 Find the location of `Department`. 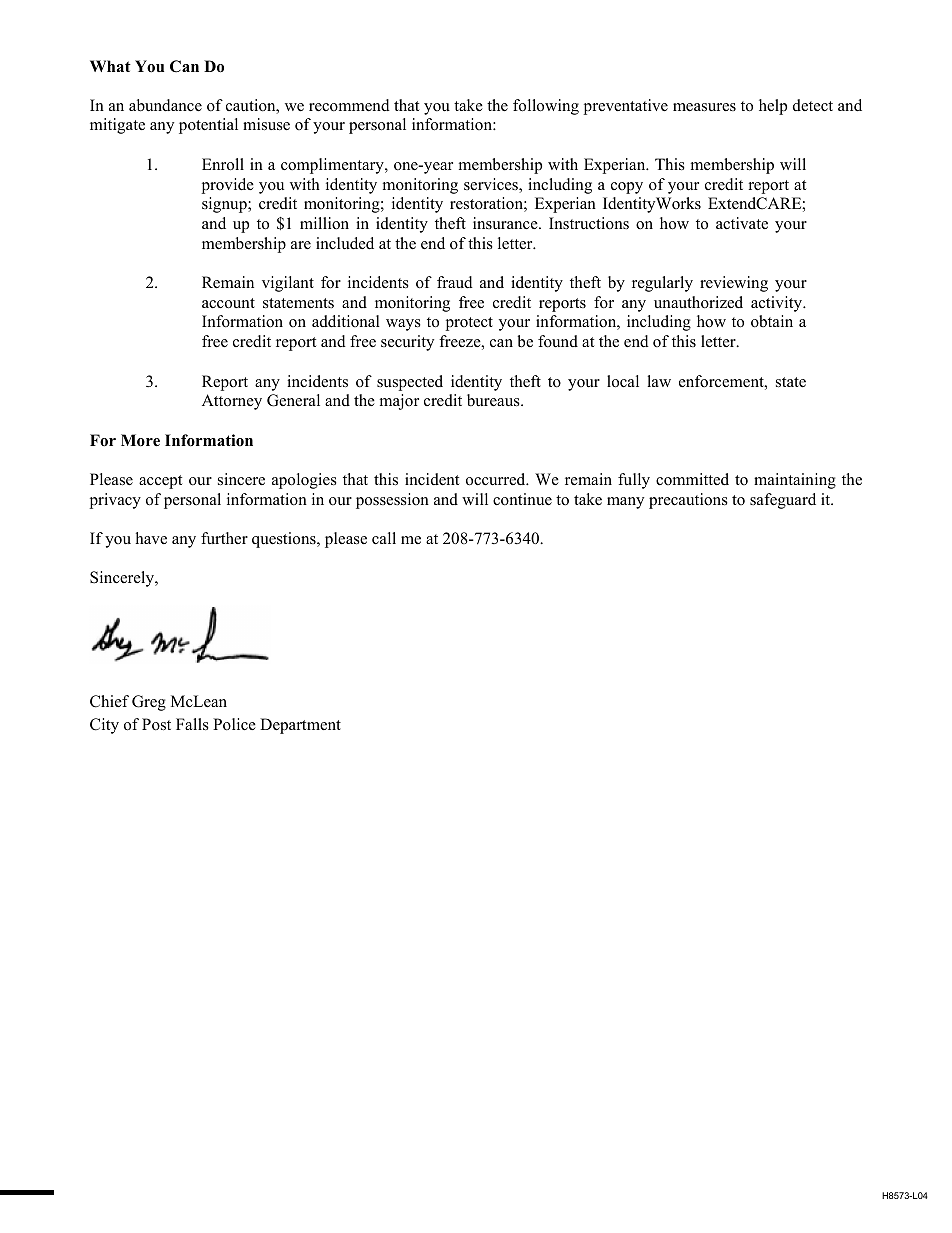

Department is located at coordinates (300, 726).
